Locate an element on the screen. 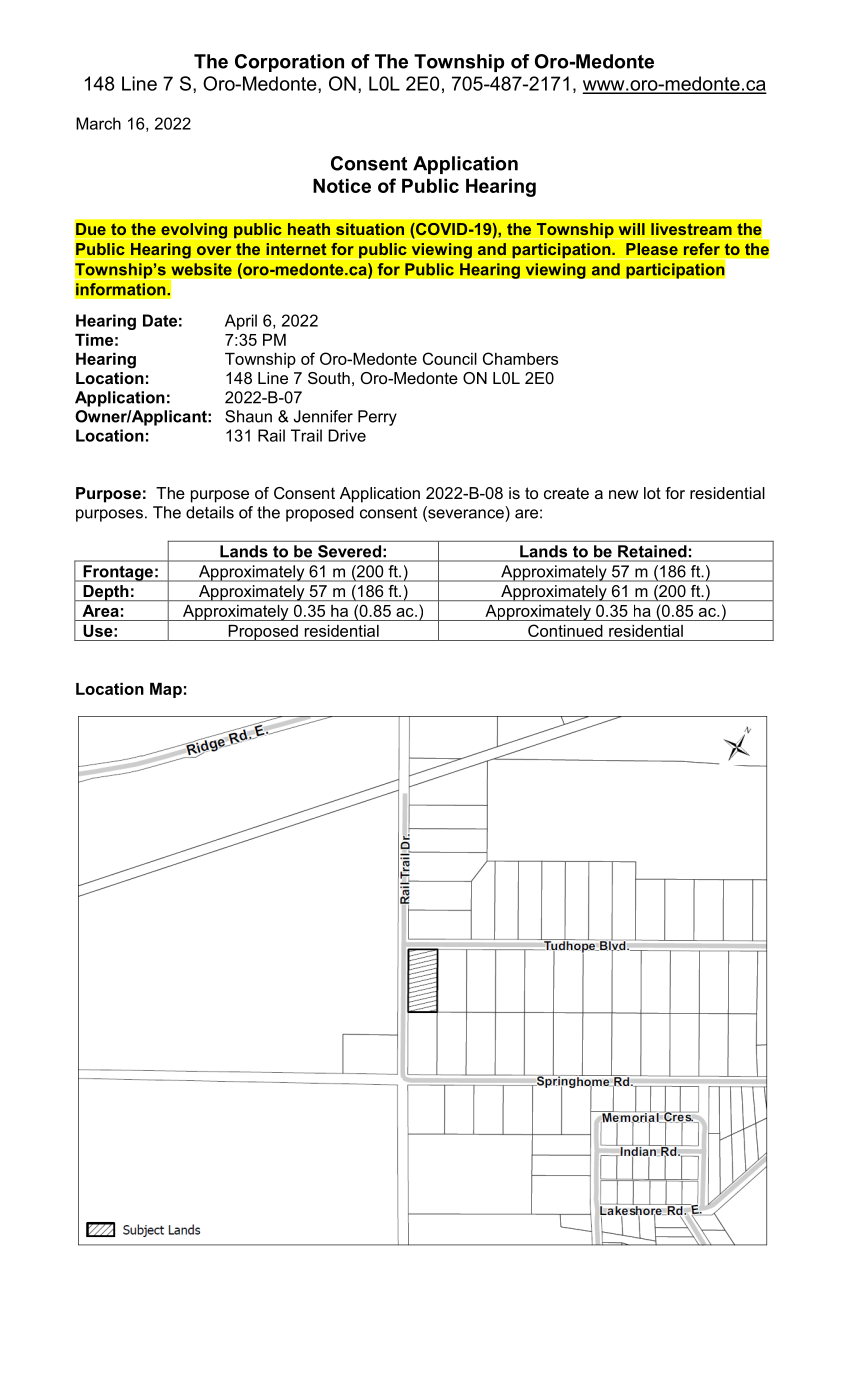 The image size is (849, 1400). Council is located at coordinates (450, 358).
